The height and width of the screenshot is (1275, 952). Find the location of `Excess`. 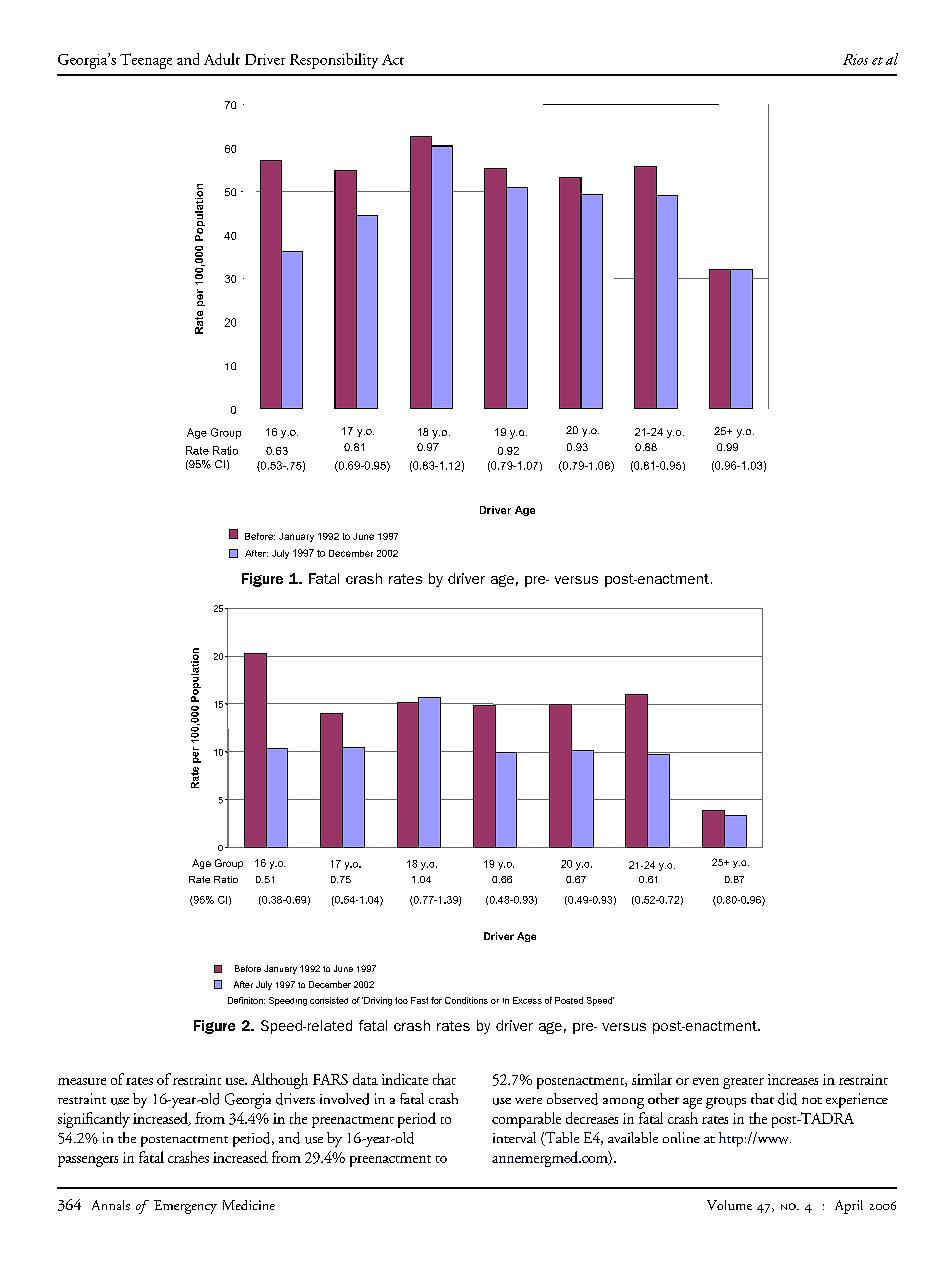

Excess is located at coordinates (527, 1000).
